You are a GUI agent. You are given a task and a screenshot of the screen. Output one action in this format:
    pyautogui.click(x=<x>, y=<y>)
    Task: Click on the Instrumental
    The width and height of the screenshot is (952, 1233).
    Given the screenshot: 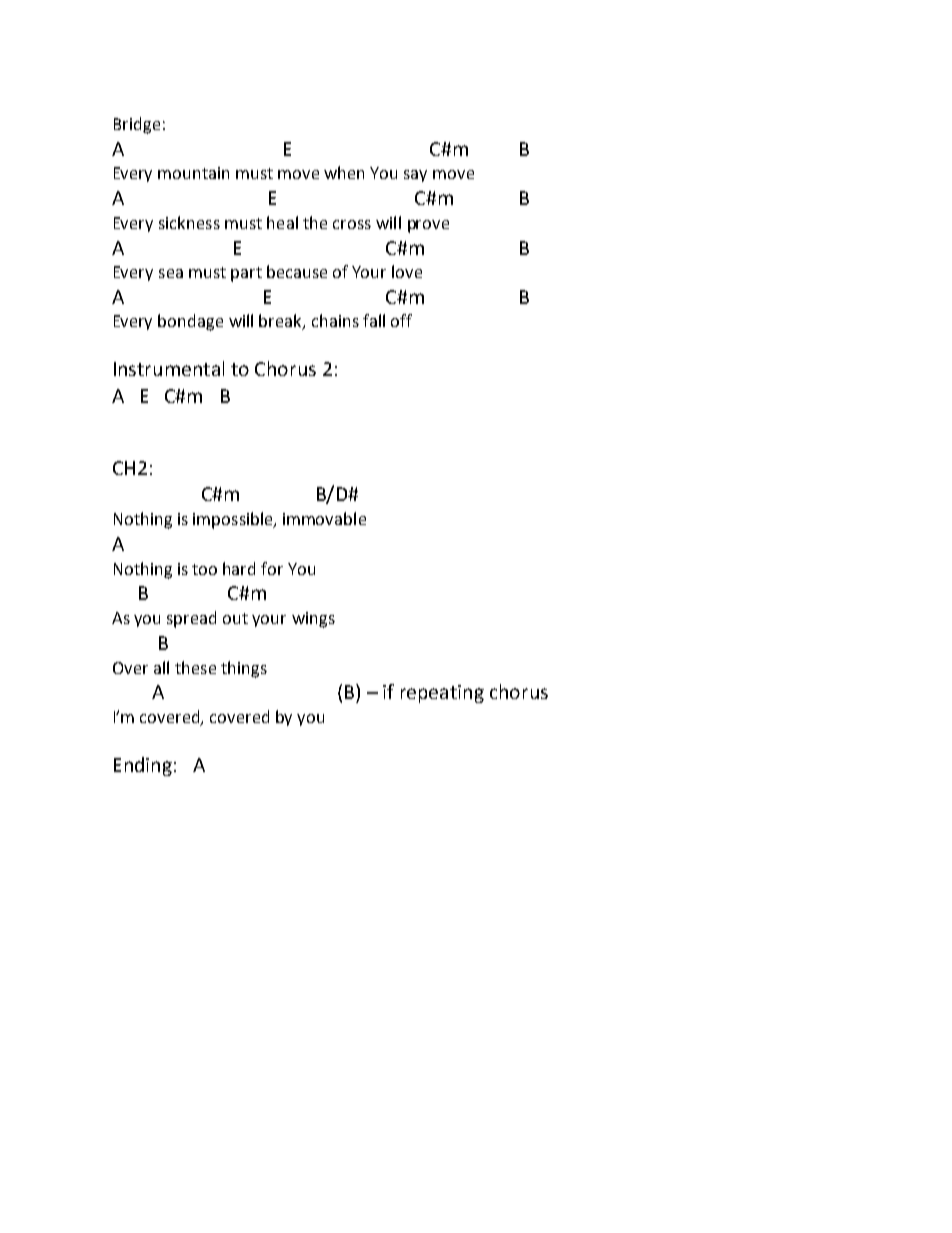 What is the action you would take?
    pyautogui.click(x=169, y=368)
